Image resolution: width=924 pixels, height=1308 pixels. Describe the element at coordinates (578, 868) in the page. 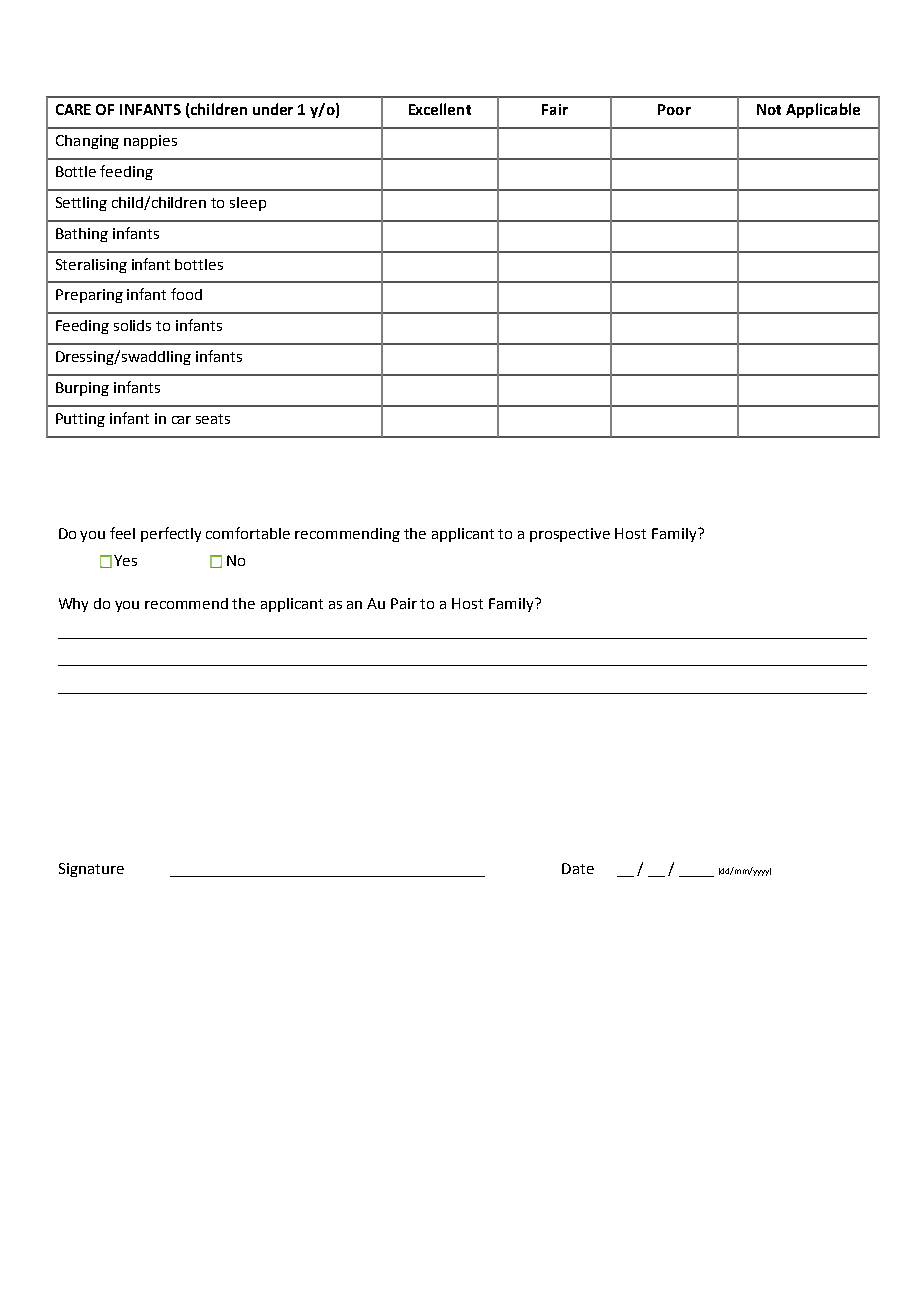

I see `Date` at that location.
